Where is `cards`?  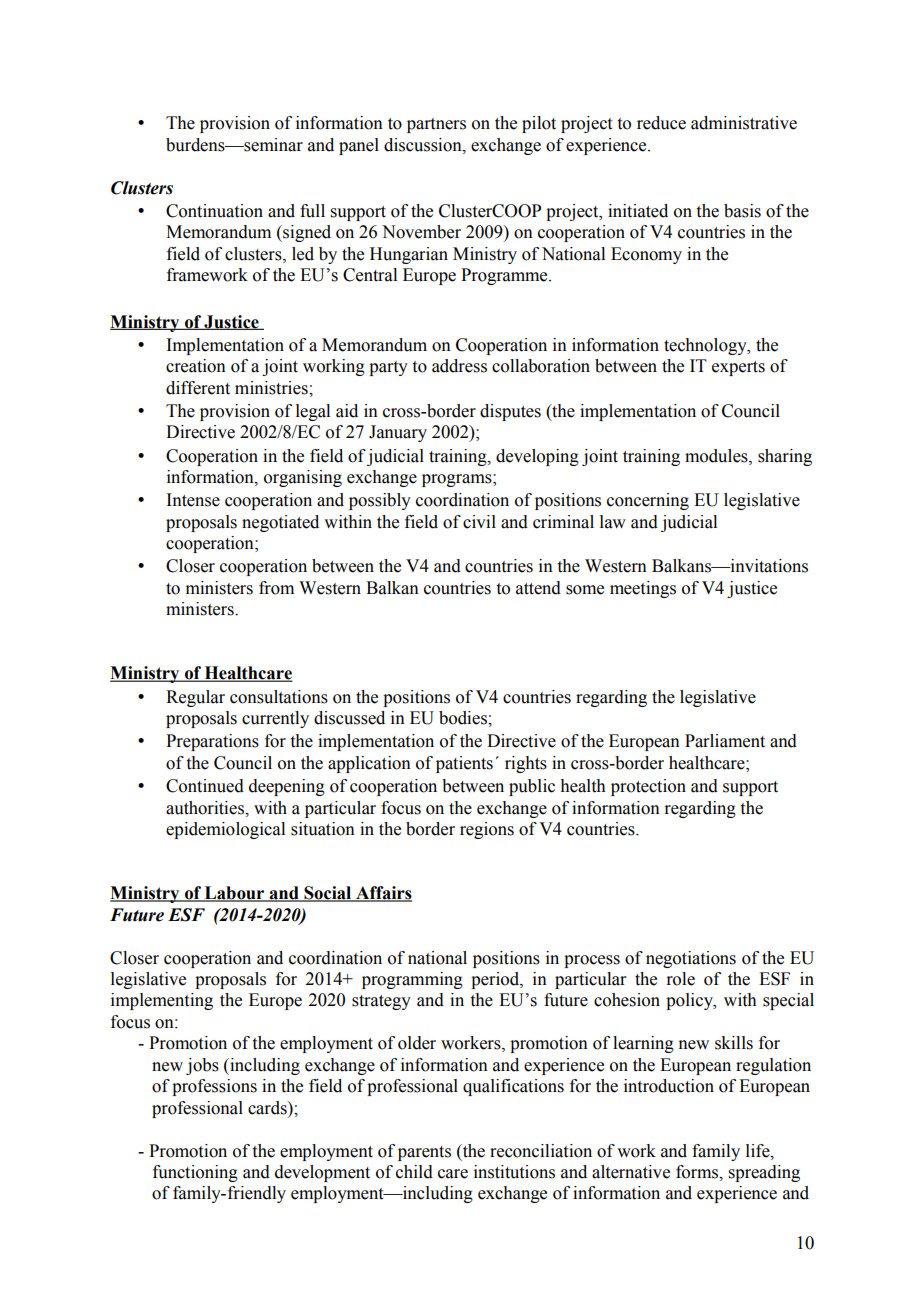
cards is located at coordinates (268, 1108).
